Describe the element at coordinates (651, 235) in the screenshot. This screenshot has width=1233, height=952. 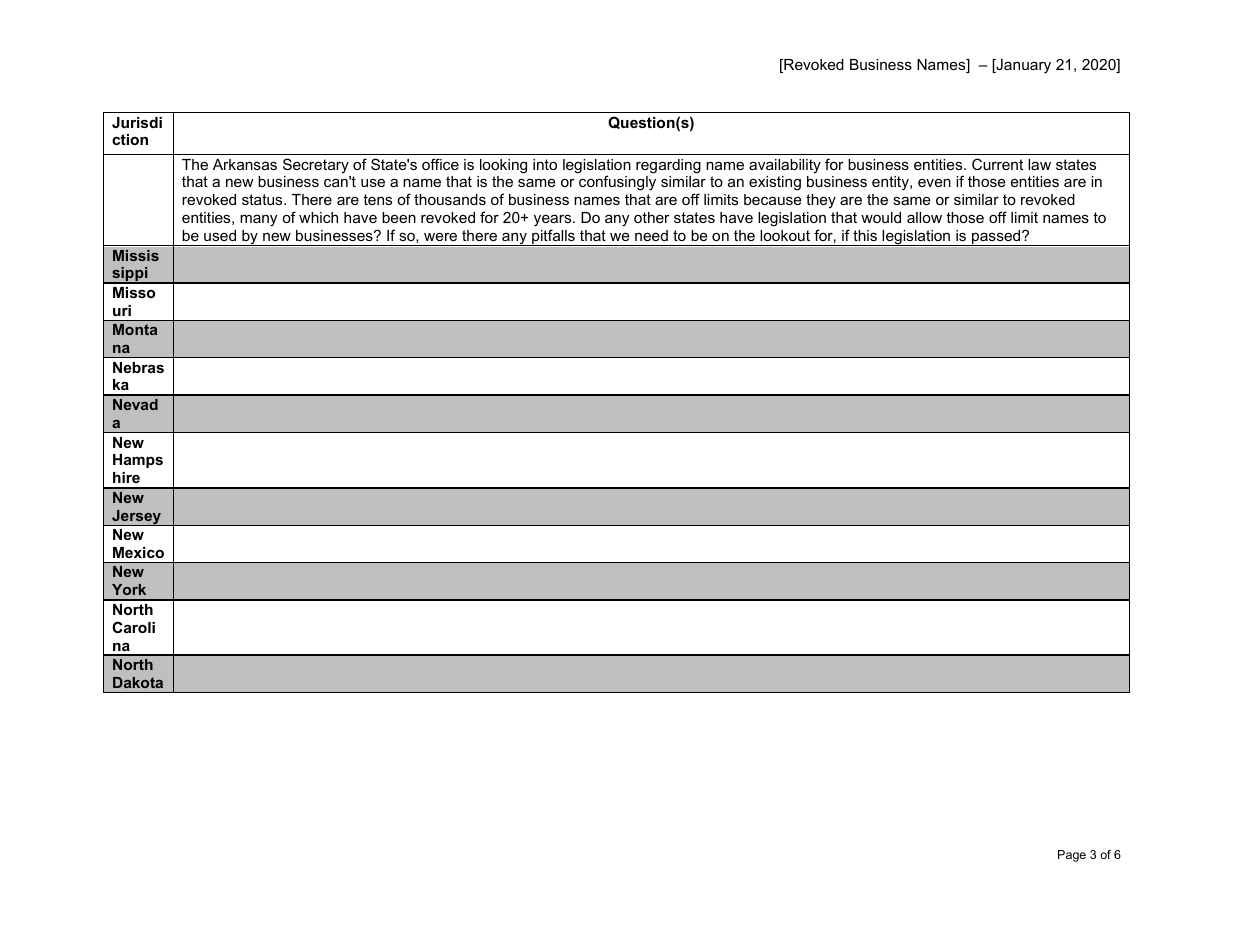
I see `need` at that location.
